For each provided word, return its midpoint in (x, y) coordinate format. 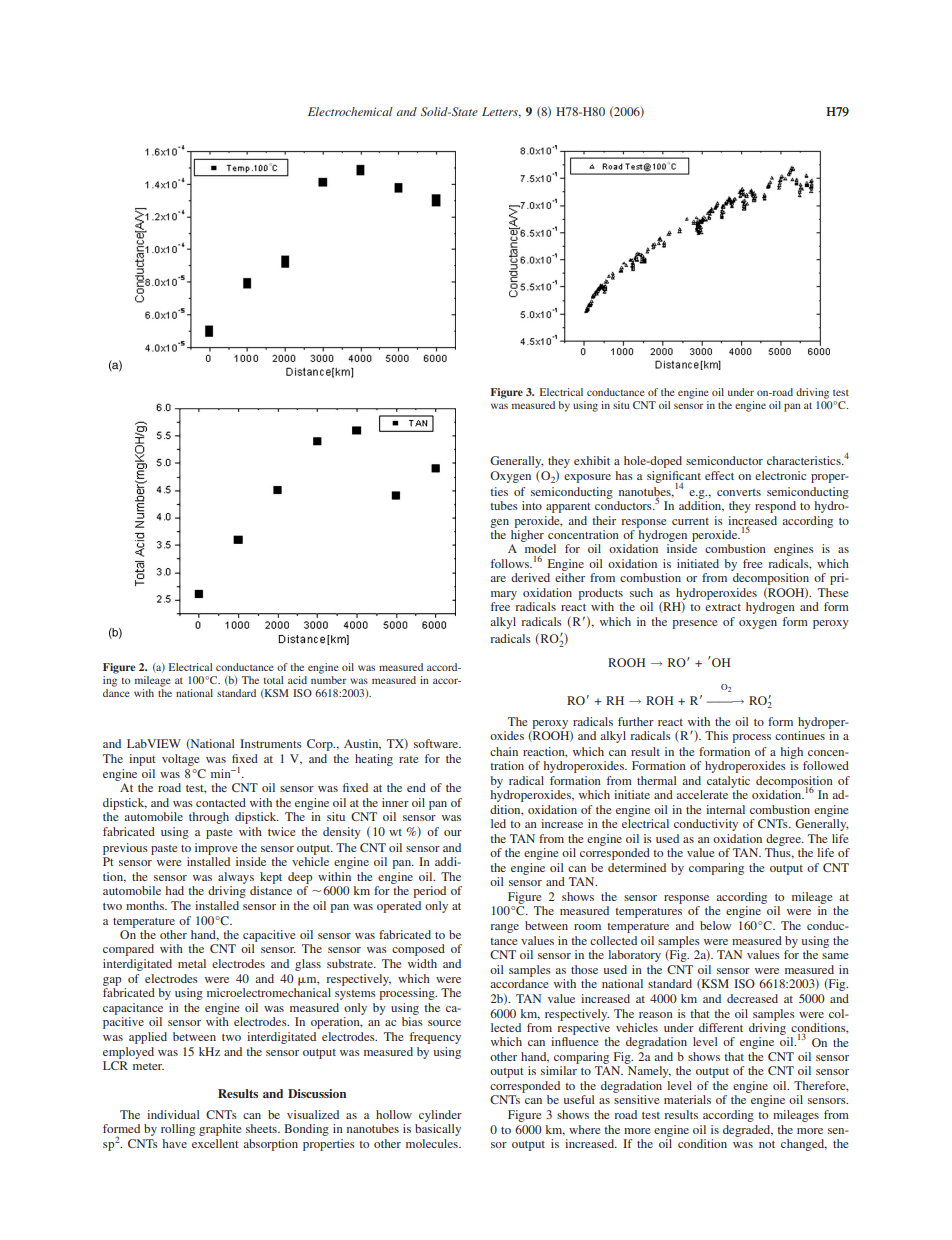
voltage (181, 760)
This (716, 735)
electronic (780, 475)
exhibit (592, 460)
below (715, 925)
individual (173, 1114)
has (624, 475)
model (540, 548)
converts (739, 492)
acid (297, 680)
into (532, 505)
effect (719, 475)
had (175, 890)
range (504, 928)
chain (504, 751)
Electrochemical (350, 111)
